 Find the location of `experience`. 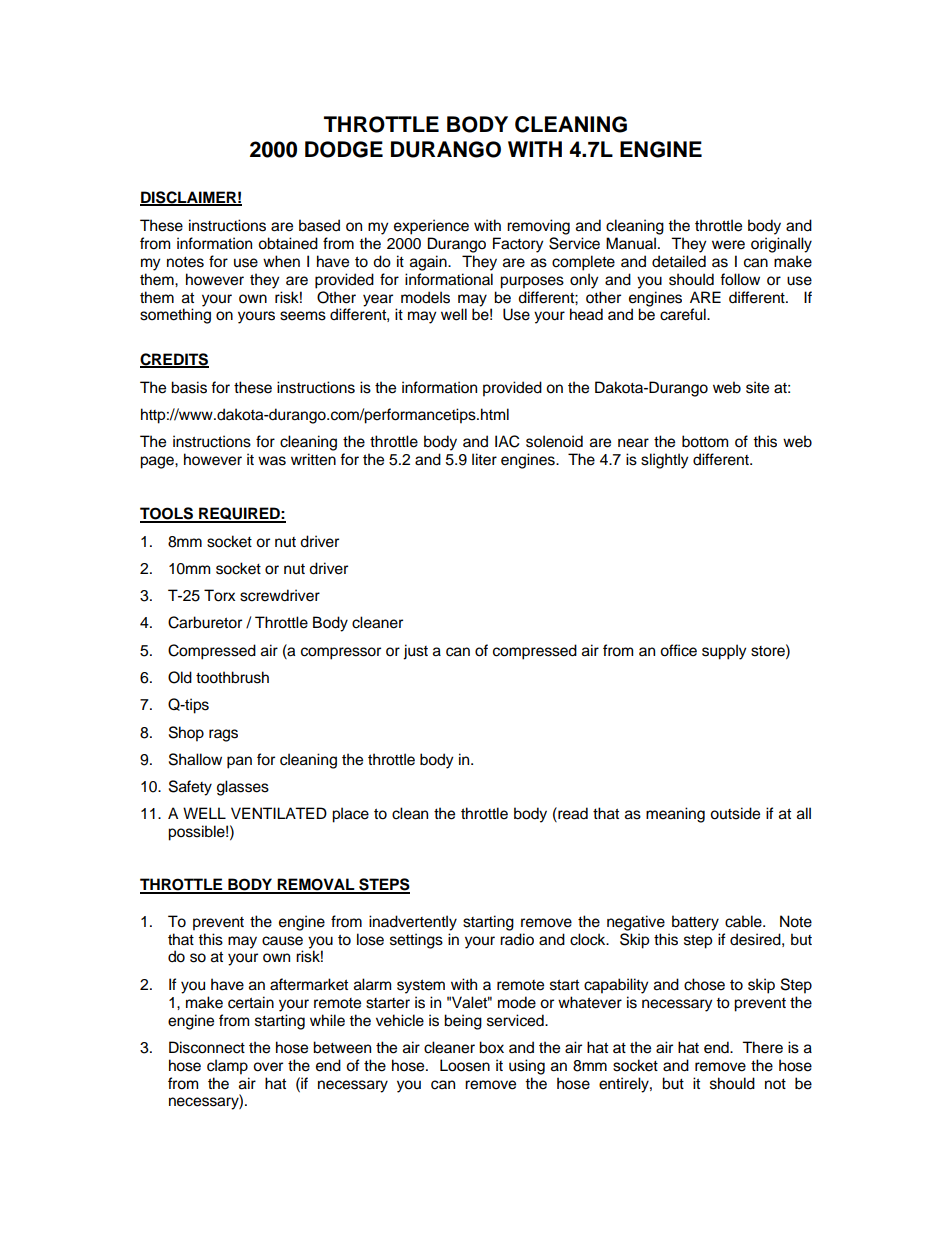

experience is located at coordinates (431, 227).
